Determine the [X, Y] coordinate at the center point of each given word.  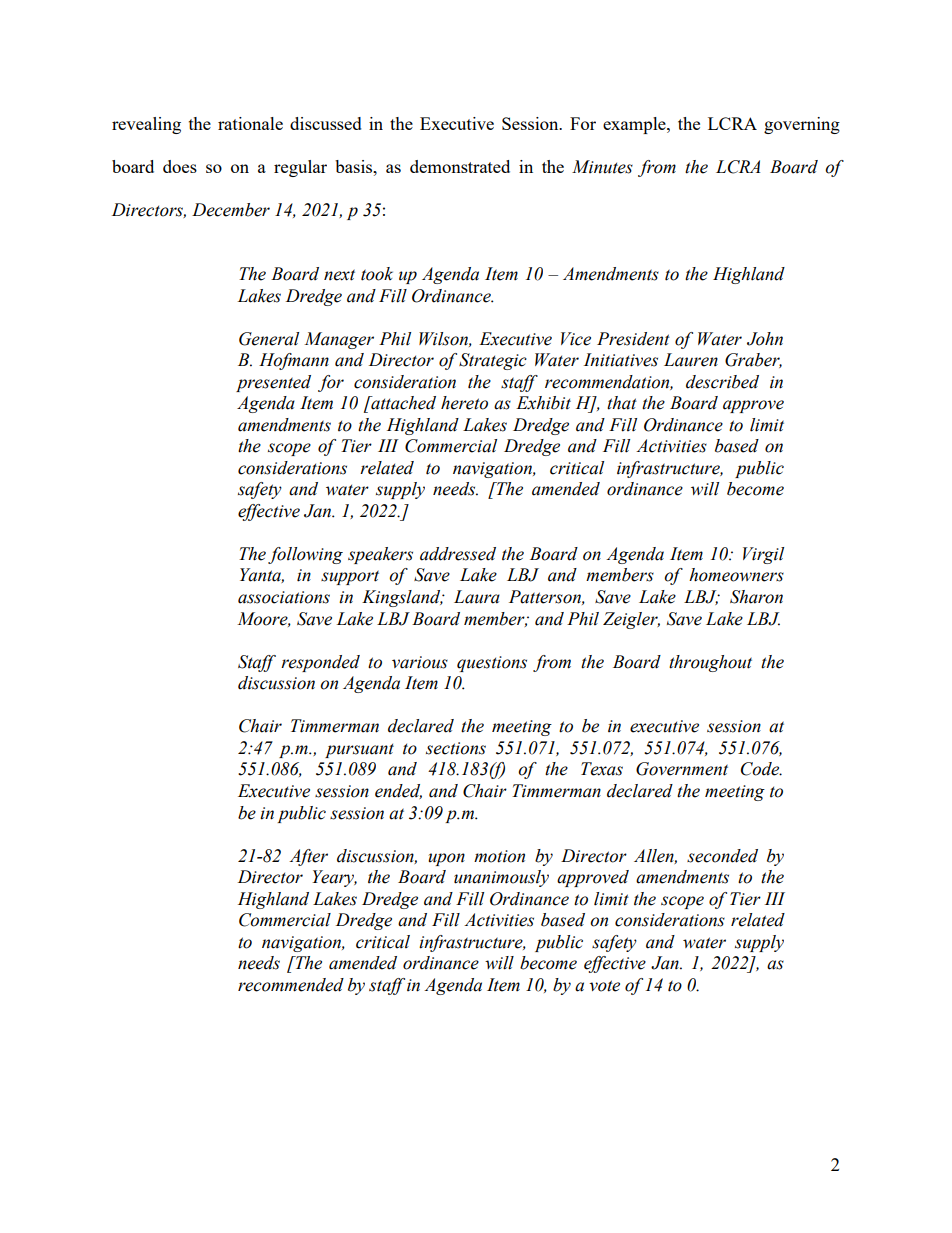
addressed [458, 554]
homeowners [736, 575]
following [305, 555]
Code [761, 769]
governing [802, 125]
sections [456, 748]
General [269, 339]
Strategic [493, 361]
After [308, 857]
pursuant [359, 750]
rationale [250, 123]
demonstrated [460, 166]
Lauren [691, 360]
